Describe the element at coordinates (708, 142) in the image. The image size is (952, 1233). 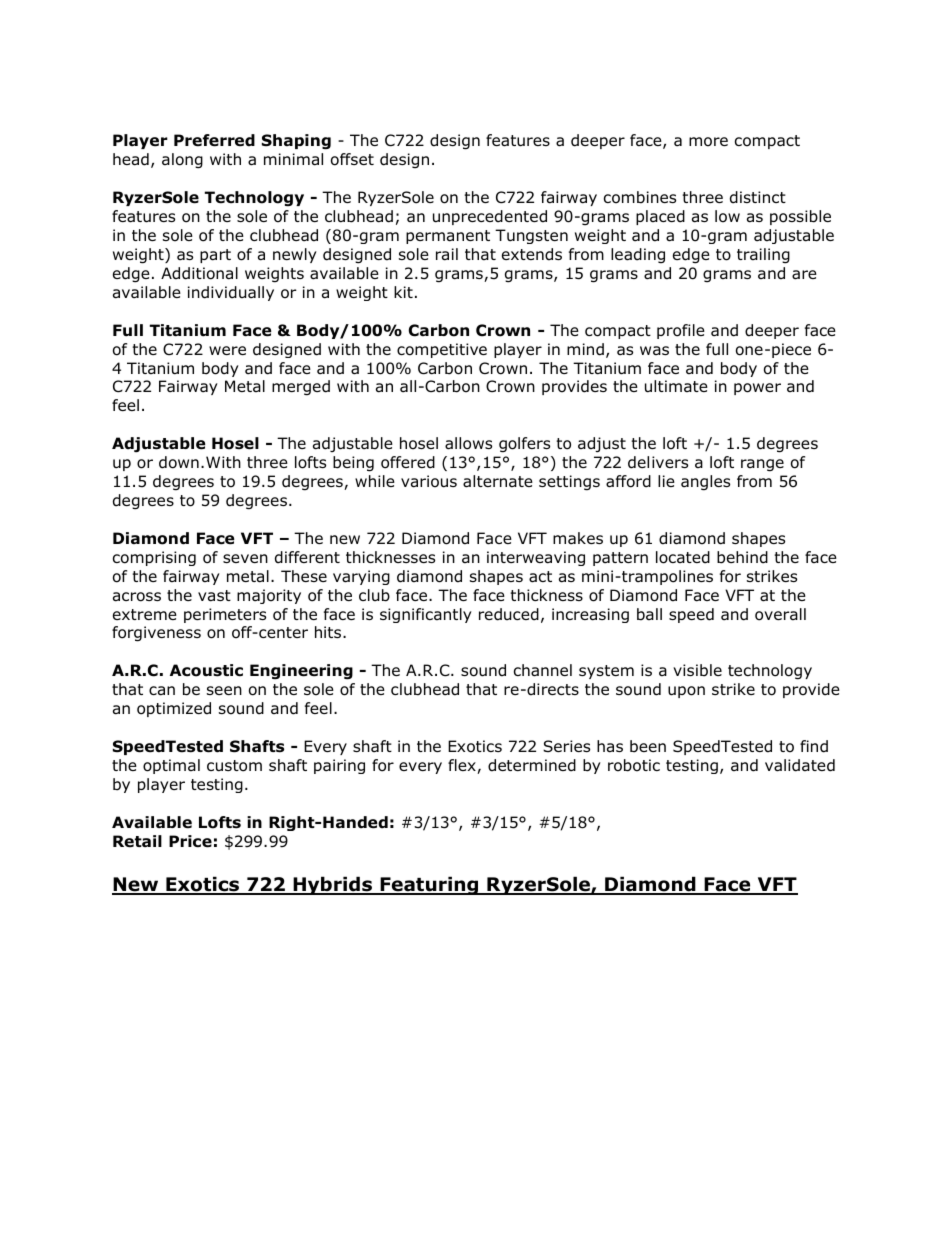
I see `more` at that location.
